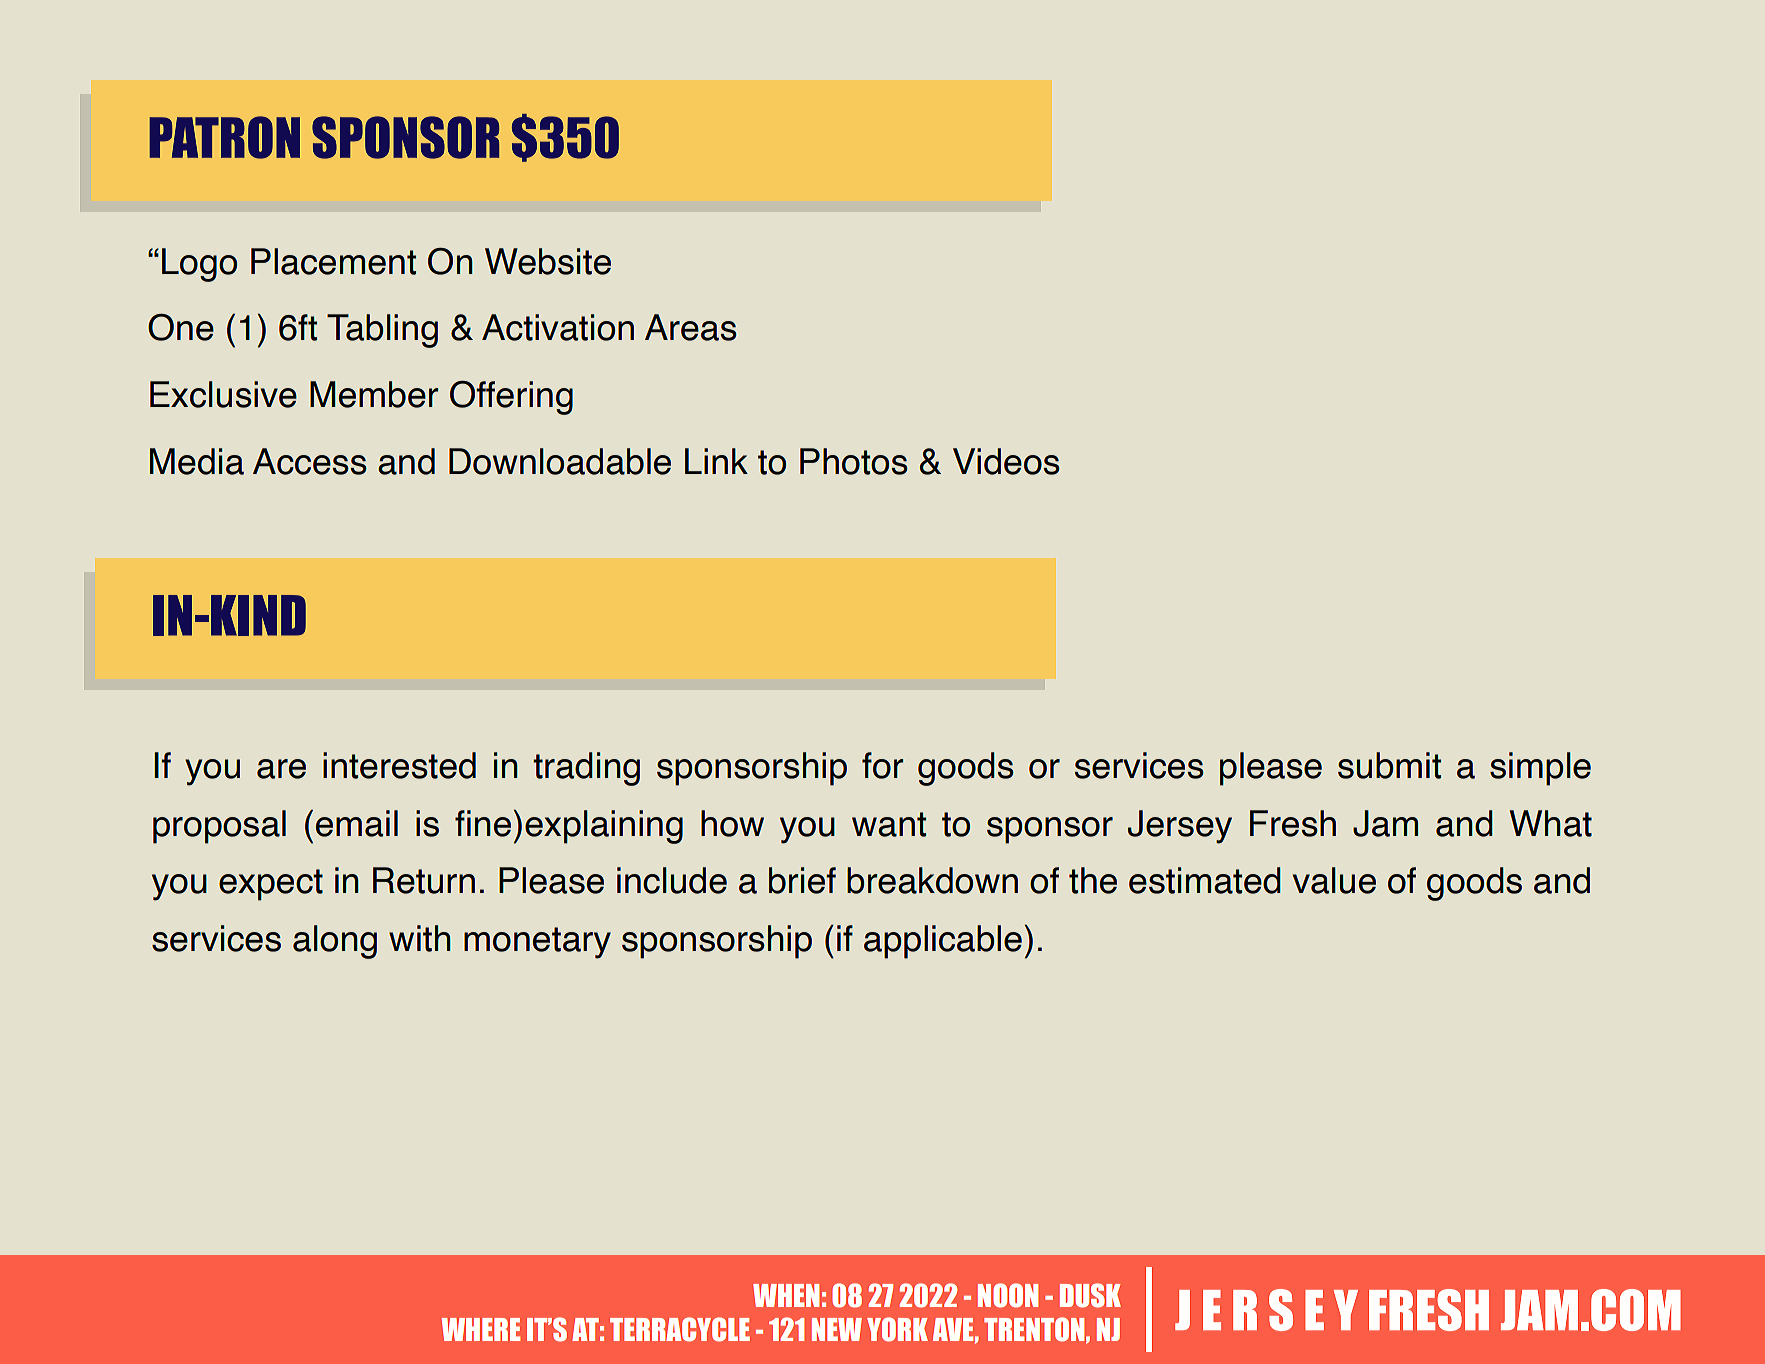  I want to click on PATRON, so click(224, 137).
